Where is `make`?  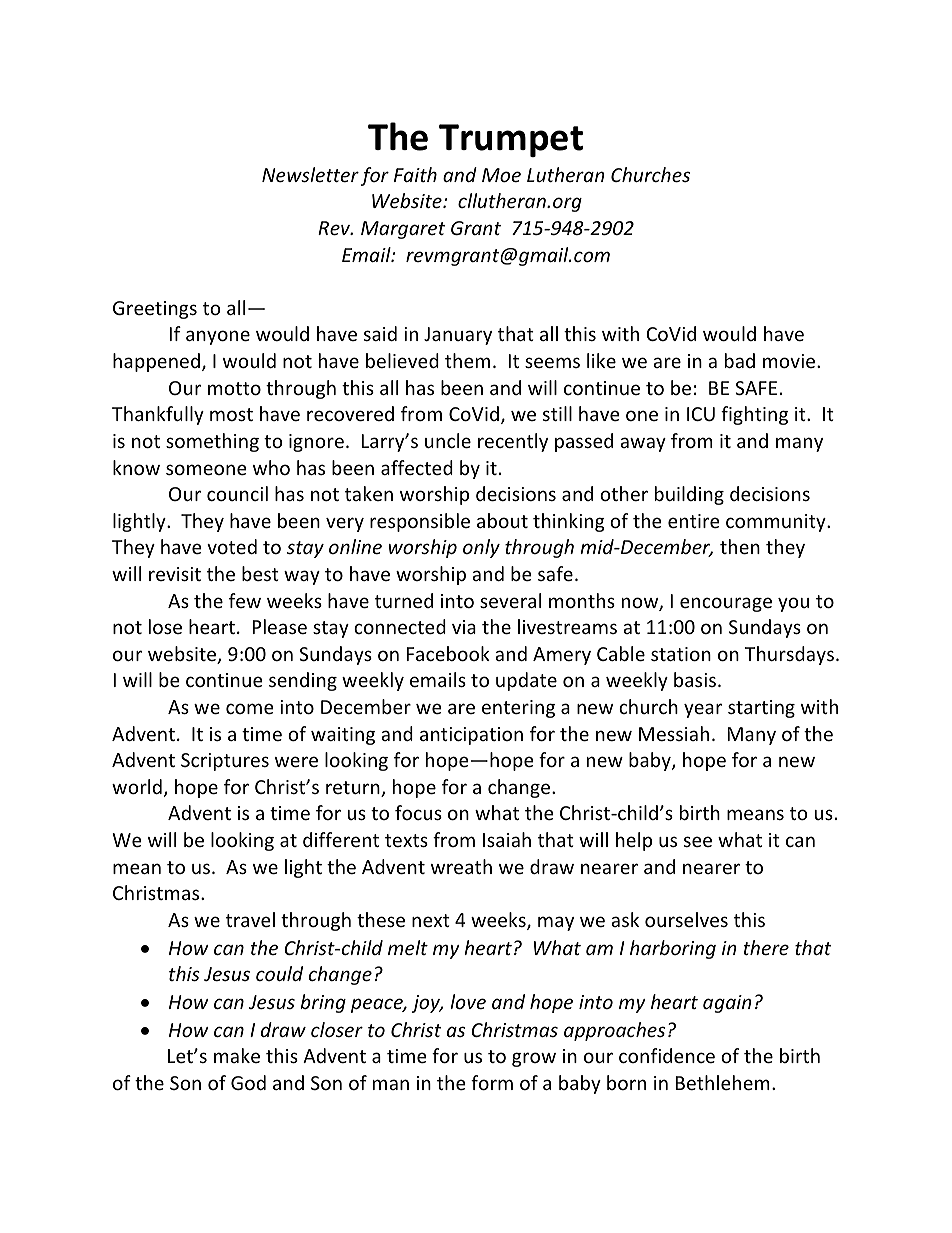
make is located at coordinates (237, 1055).
